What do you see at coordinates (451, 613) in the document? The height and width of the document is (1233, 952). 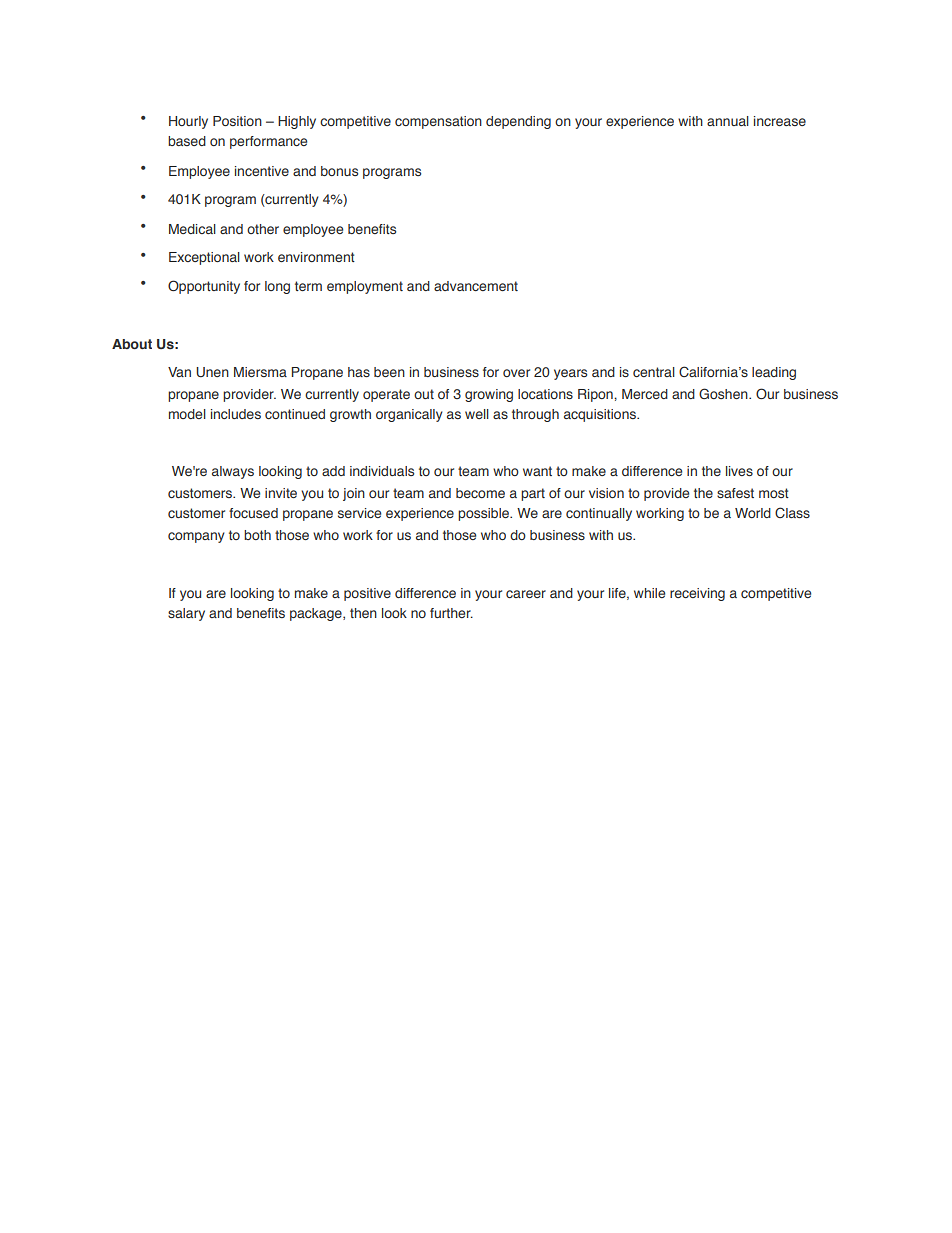 I see `further` at bounding box center [451, 613].
